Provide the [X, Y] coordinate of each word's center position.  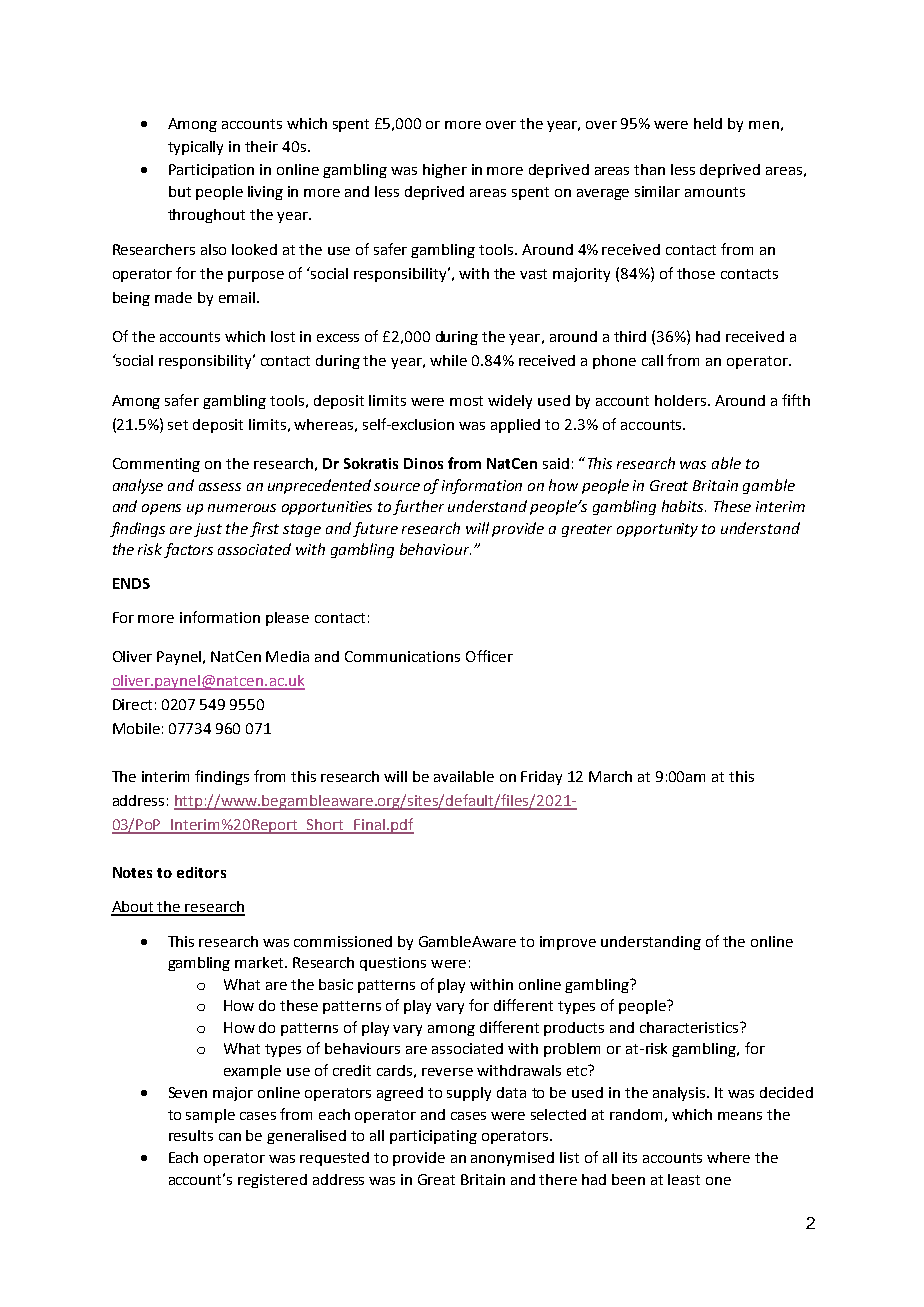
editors [201, 872]
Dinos [423, 463]
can [230, 1137]
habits [684, 506]
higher [445, 171]
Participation [211, 171]
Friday [541, 778]
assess [220, 487]
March [610, 776]
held [708, 123]
